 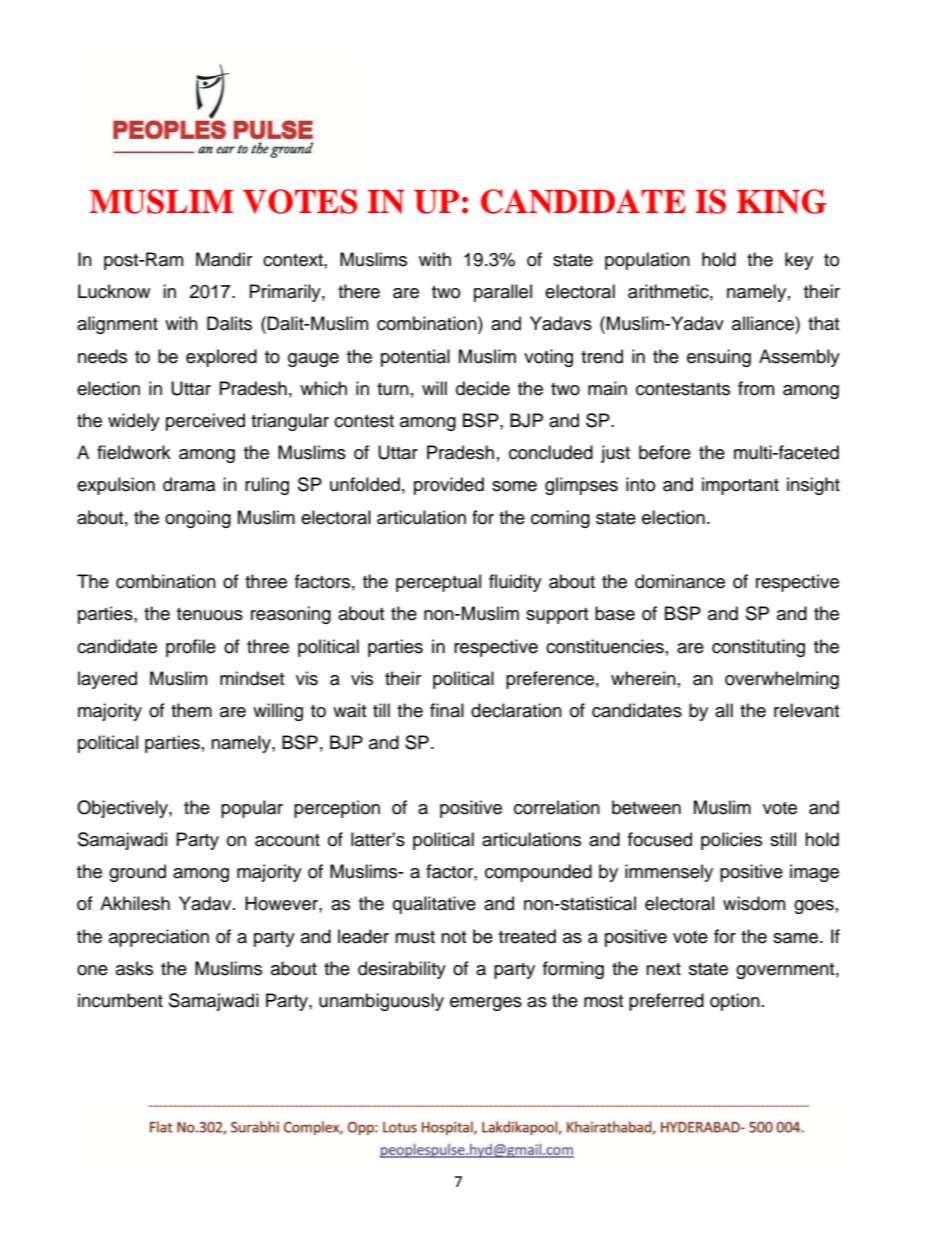 What do you see at coordinates (806, 710) in the image?
I see `relevant` at bounding box center [806, 710].
